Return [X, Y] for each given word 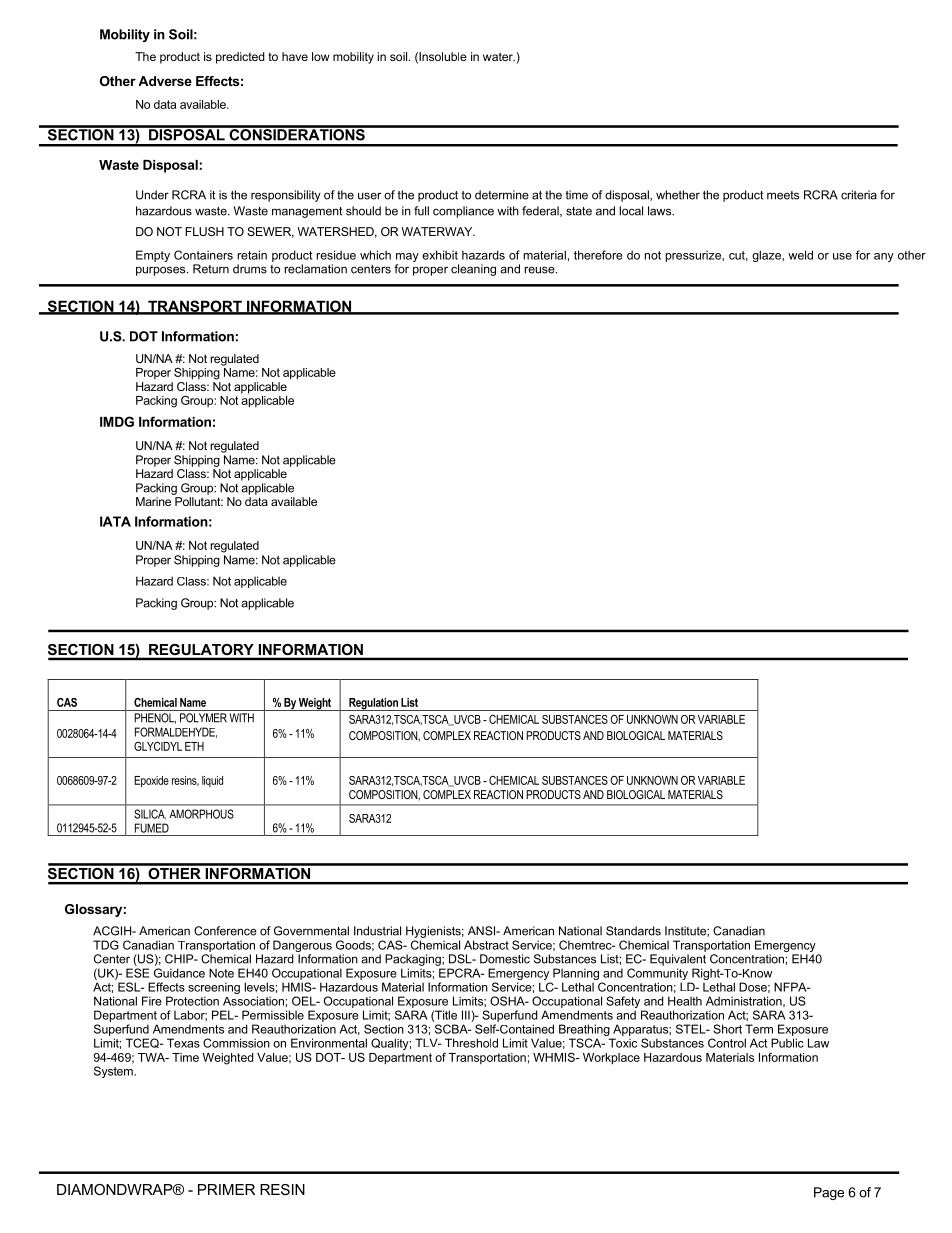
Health [685, 1001]
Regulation [373, 704]
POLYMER [203, 718]
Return [211, 269]
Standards [633, 931]
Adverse [165, 81]
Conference [225, 931]
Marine [153, 501]
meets [783, 195]
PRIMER [226, 1189]
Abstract [486, 945]
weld [800, 255]
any [884, 257]
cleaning [473, 270]
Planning [576, 975]
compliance [463, 212]
